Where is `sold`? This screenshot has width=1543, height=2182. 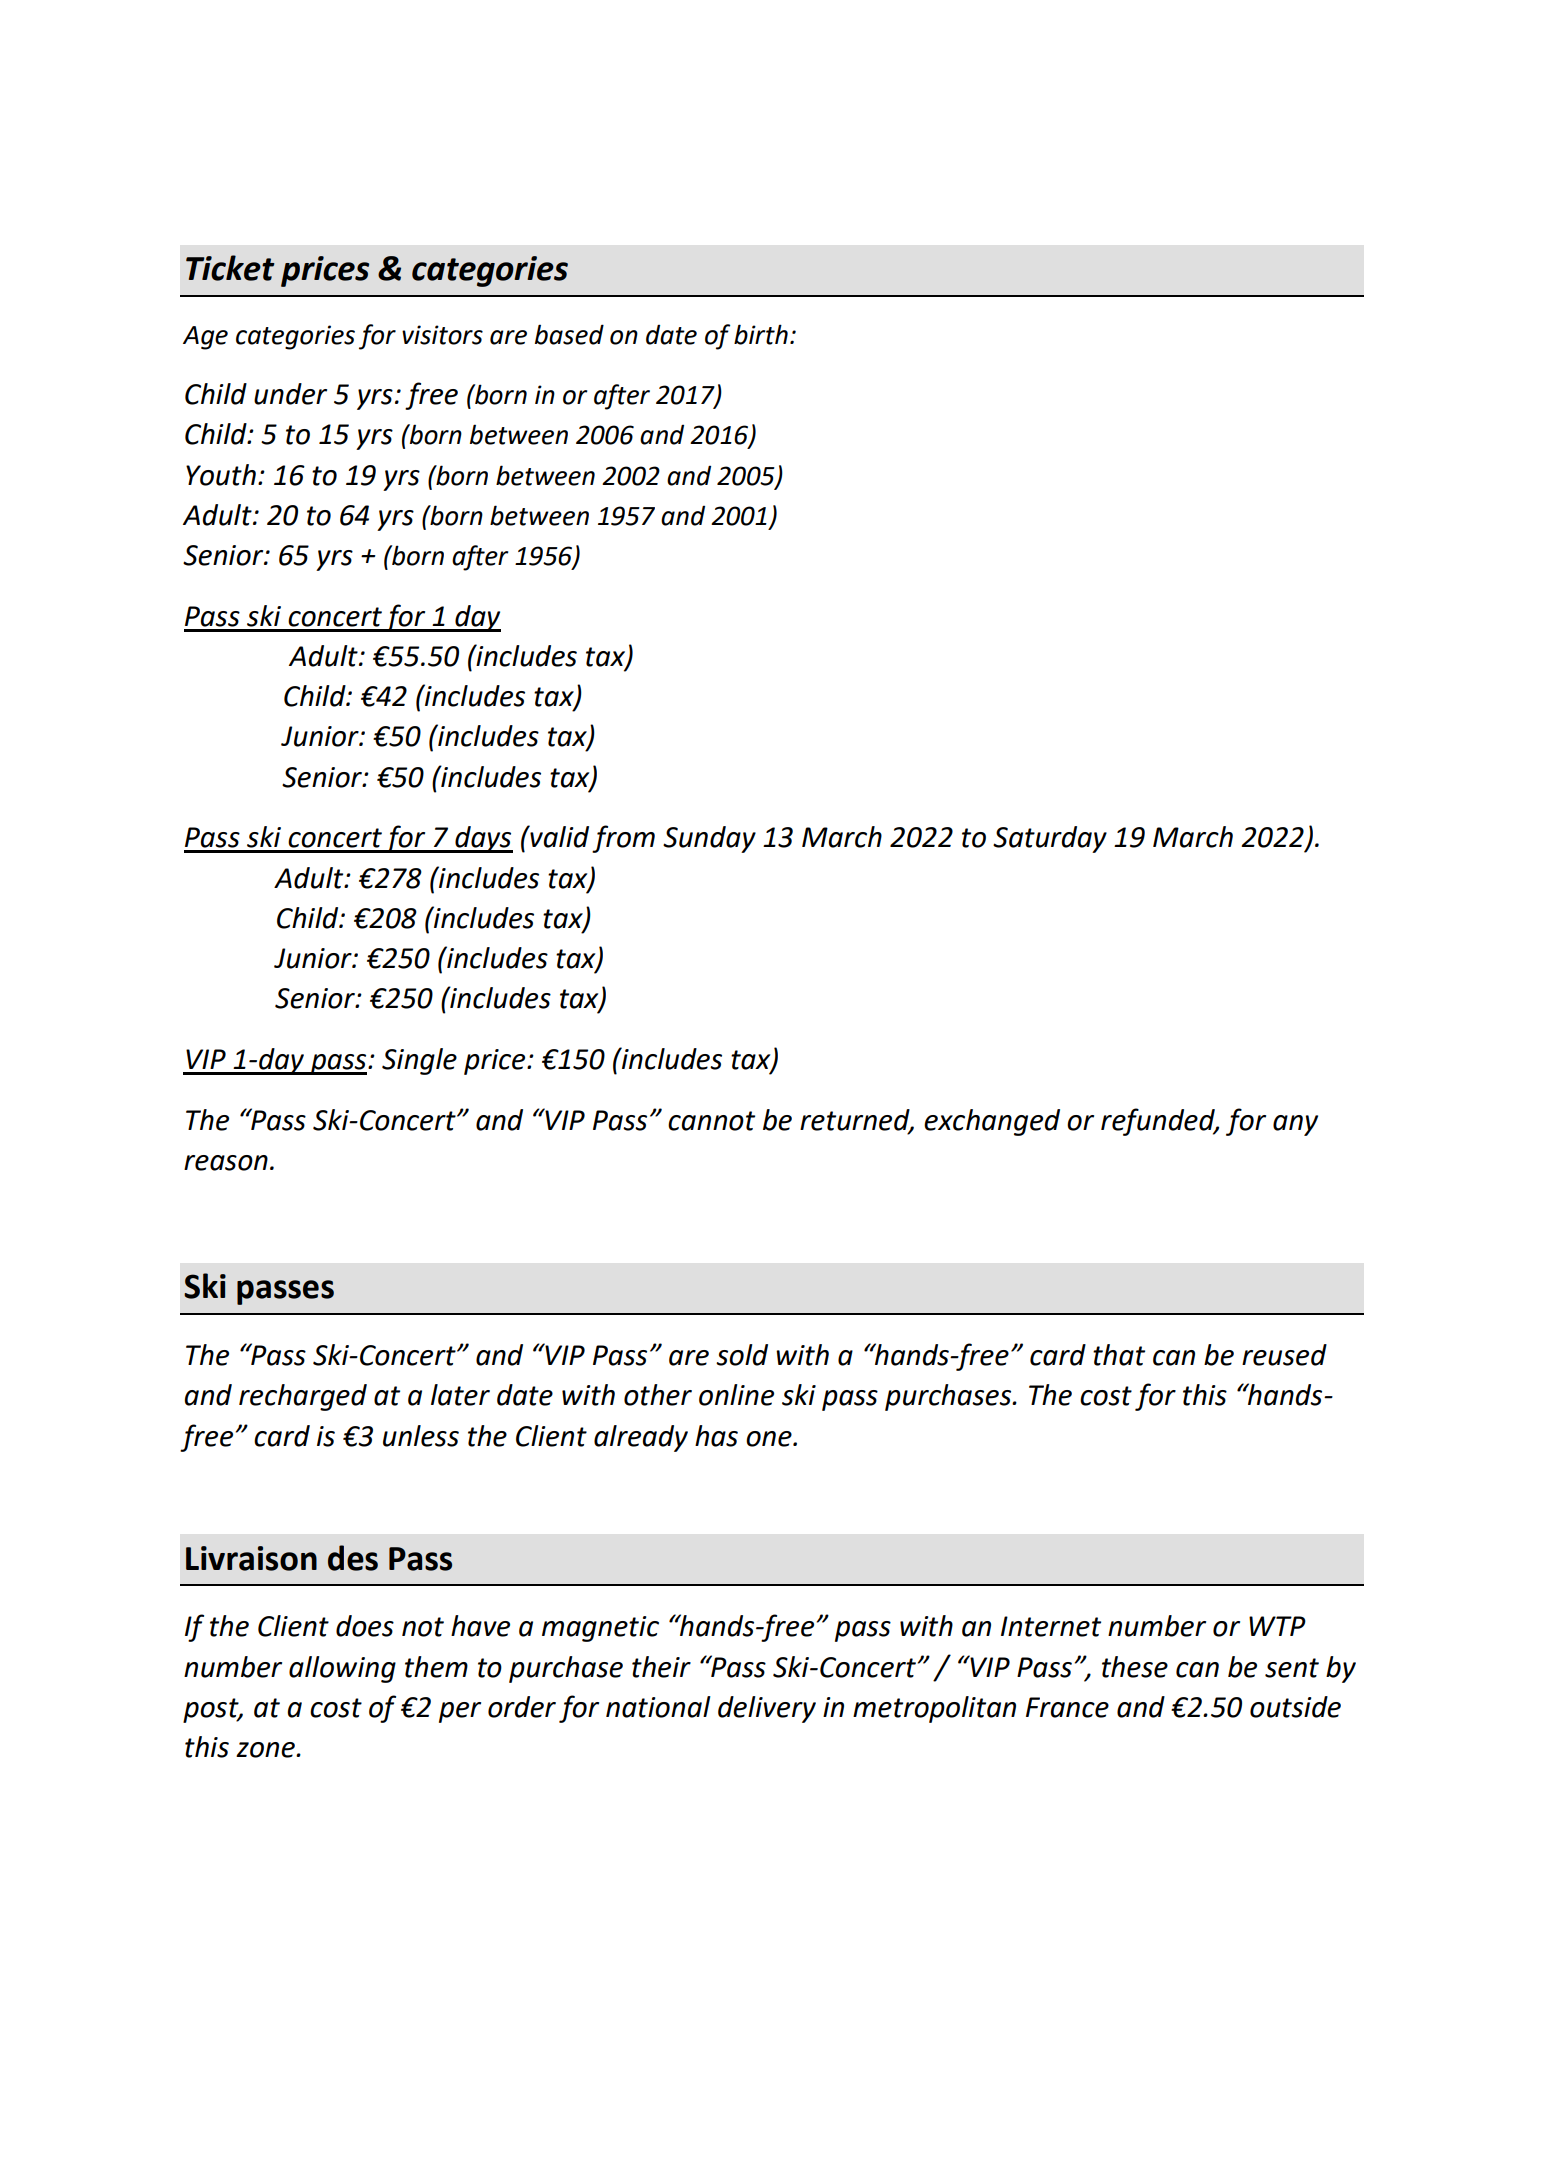 sold is located at coordinates (742, 1355).
